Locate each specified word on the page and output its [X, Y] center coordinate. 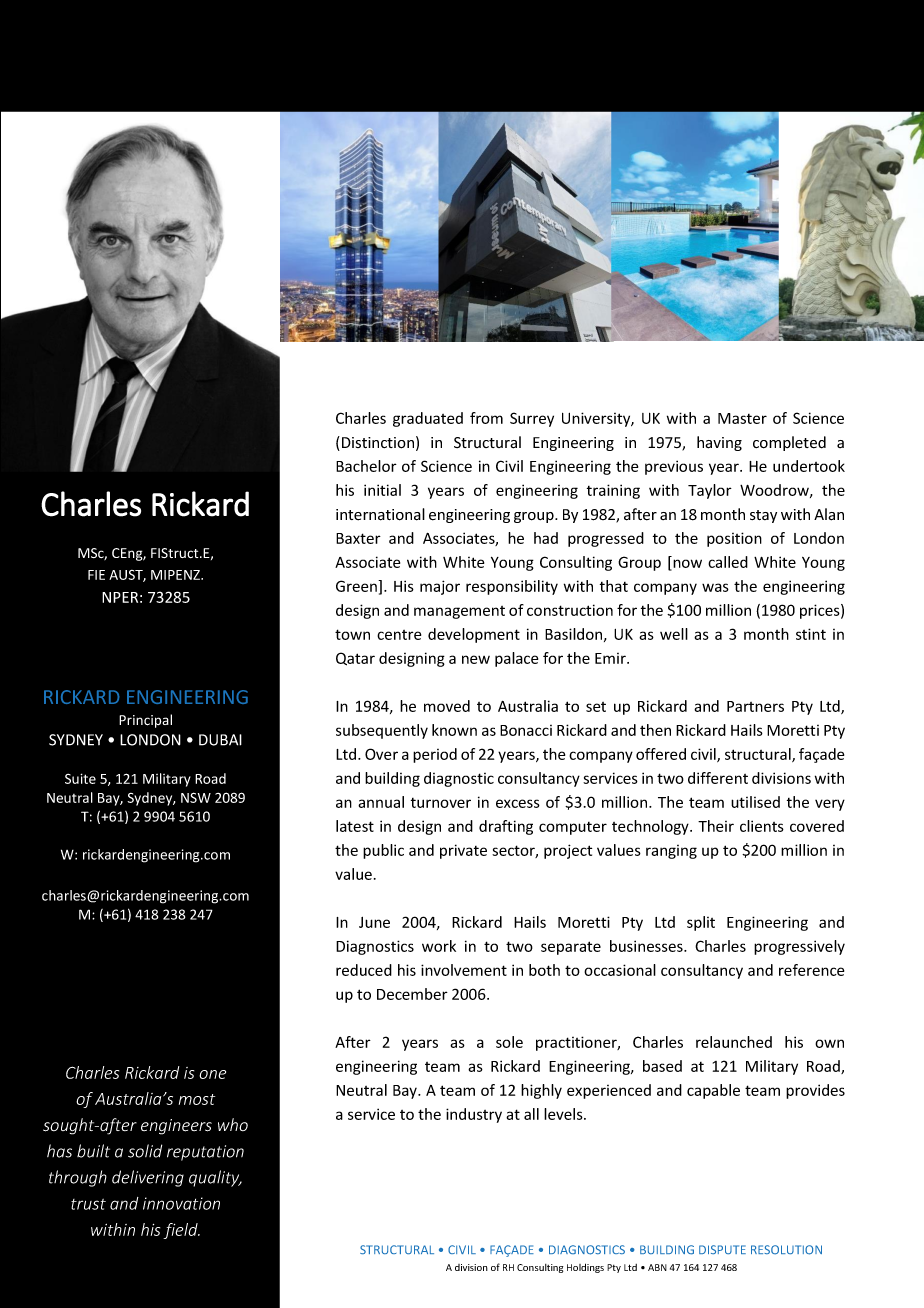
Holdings [585, 1268]
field [181, 1231]
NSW [196, 797]
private [463, 851]
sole [509, 1042]
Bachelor [366, 466]
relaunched [734, 1042]
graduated [428, 419]
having [719, 443]
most [197, 1099]
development [474, 635]
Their [716, 826]
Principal [145, 721]
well [674, 634]
